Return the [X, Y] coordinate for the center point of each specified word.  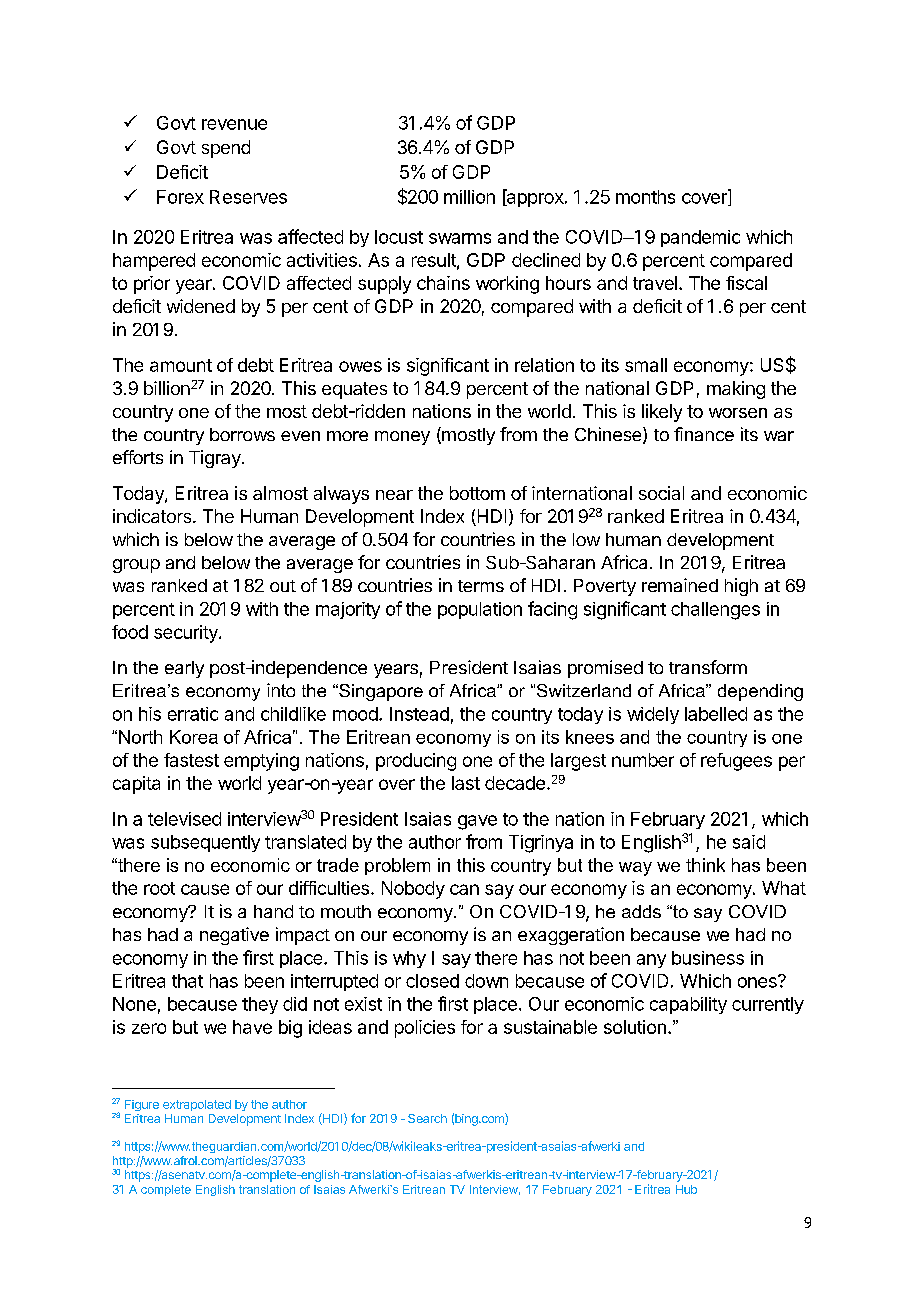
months [645, 197]
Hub [686, 1189]
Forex [180, 197]
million [469, 197]
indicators [152, 516]
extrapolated [197, 1105]
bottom [477, 493]
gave [477, 822]
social [661, 493]
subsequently [205, 843]
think [705, 865]
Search [427, 1118]
